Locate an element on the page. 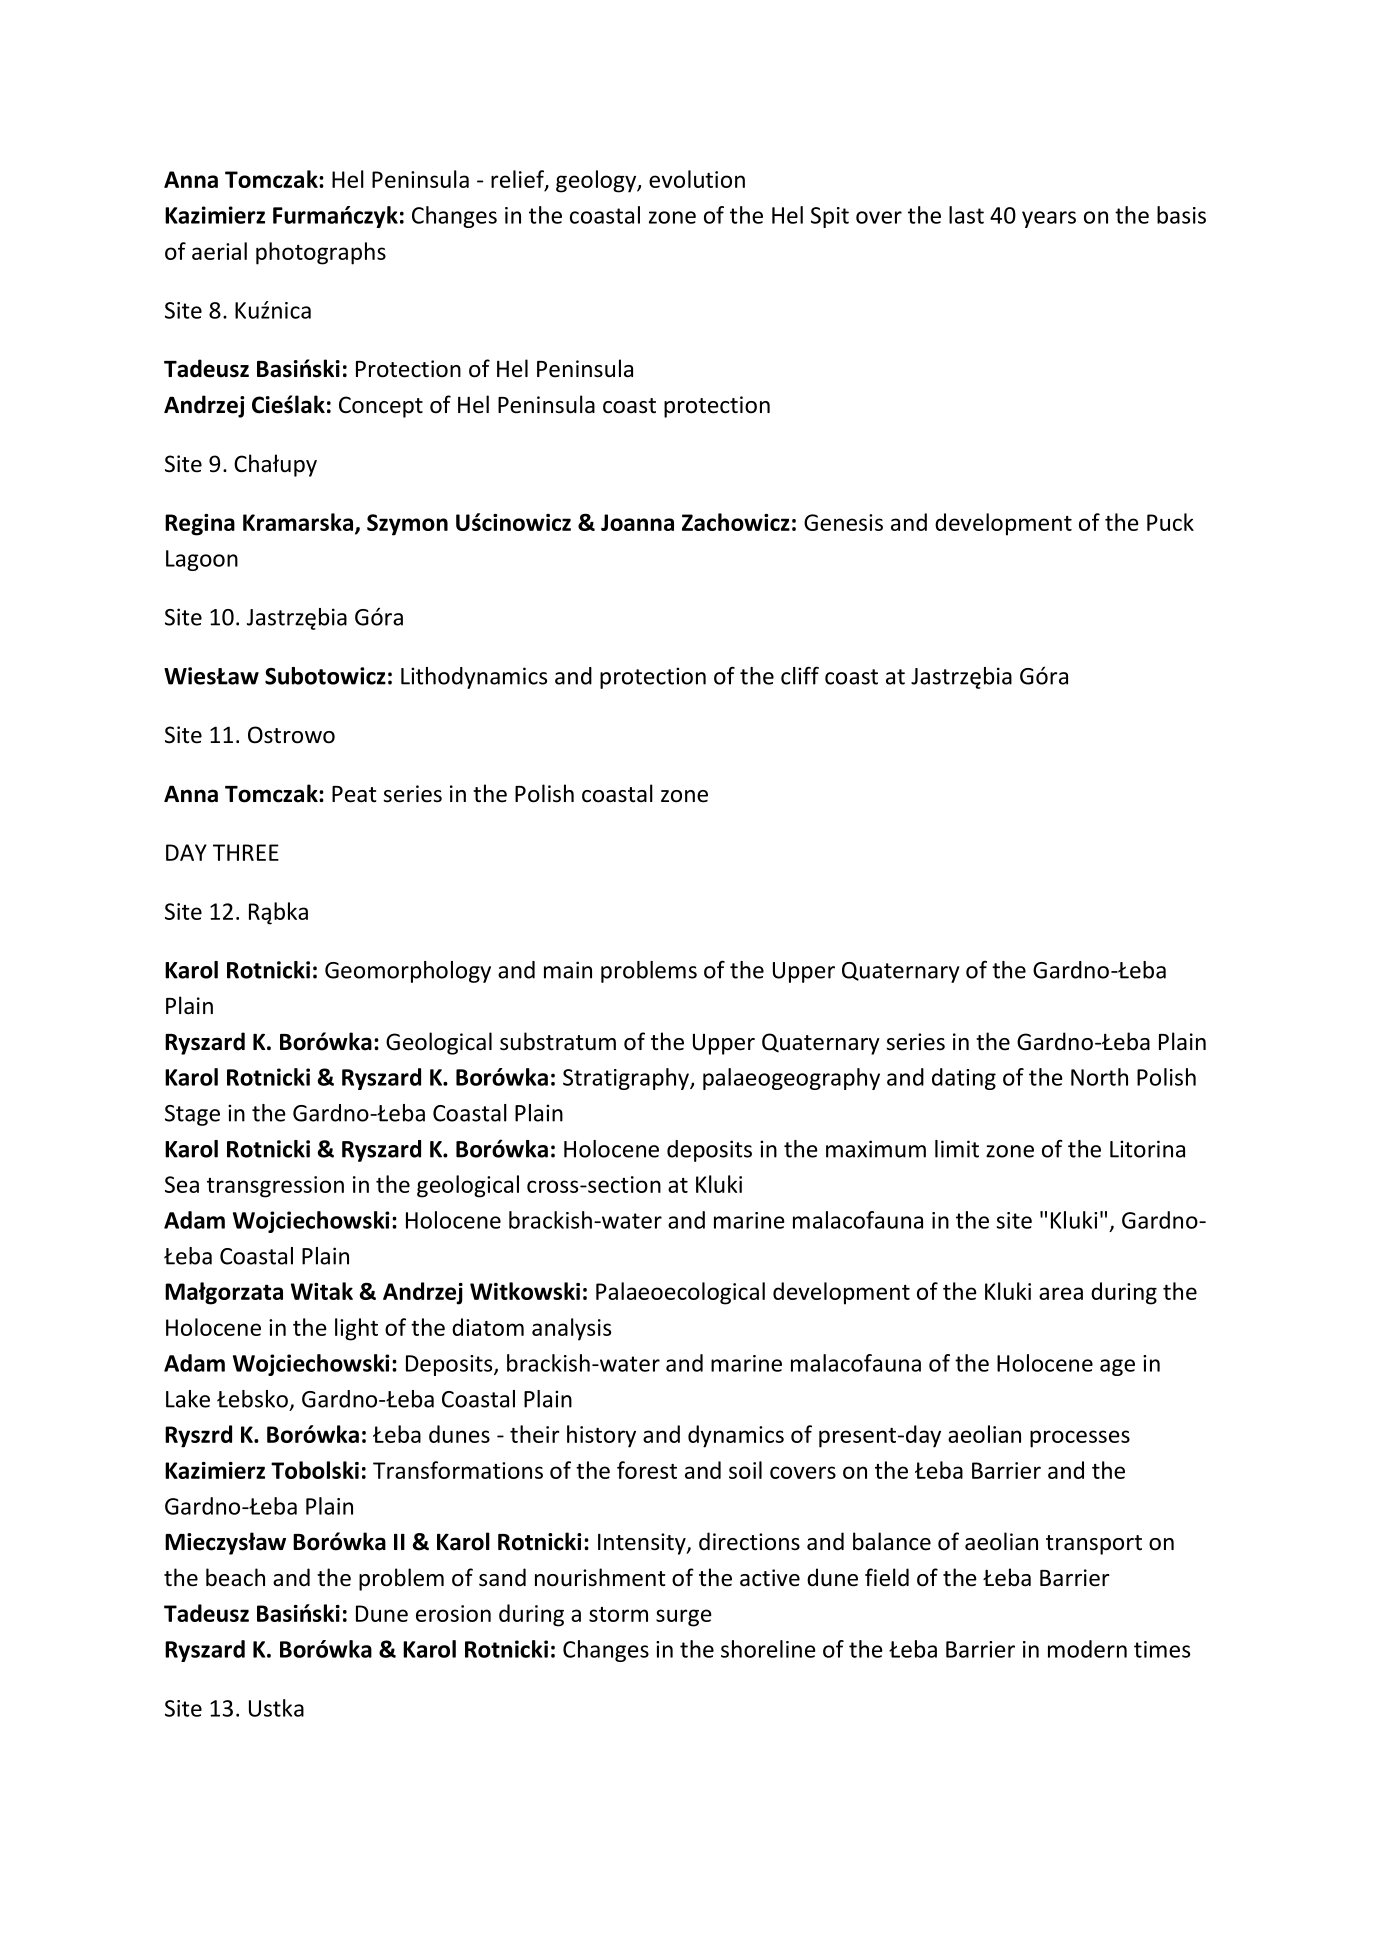 Image resolution: width=1378 pixels, height=1948 pixels. years is located at coordinates (1049, 219).
